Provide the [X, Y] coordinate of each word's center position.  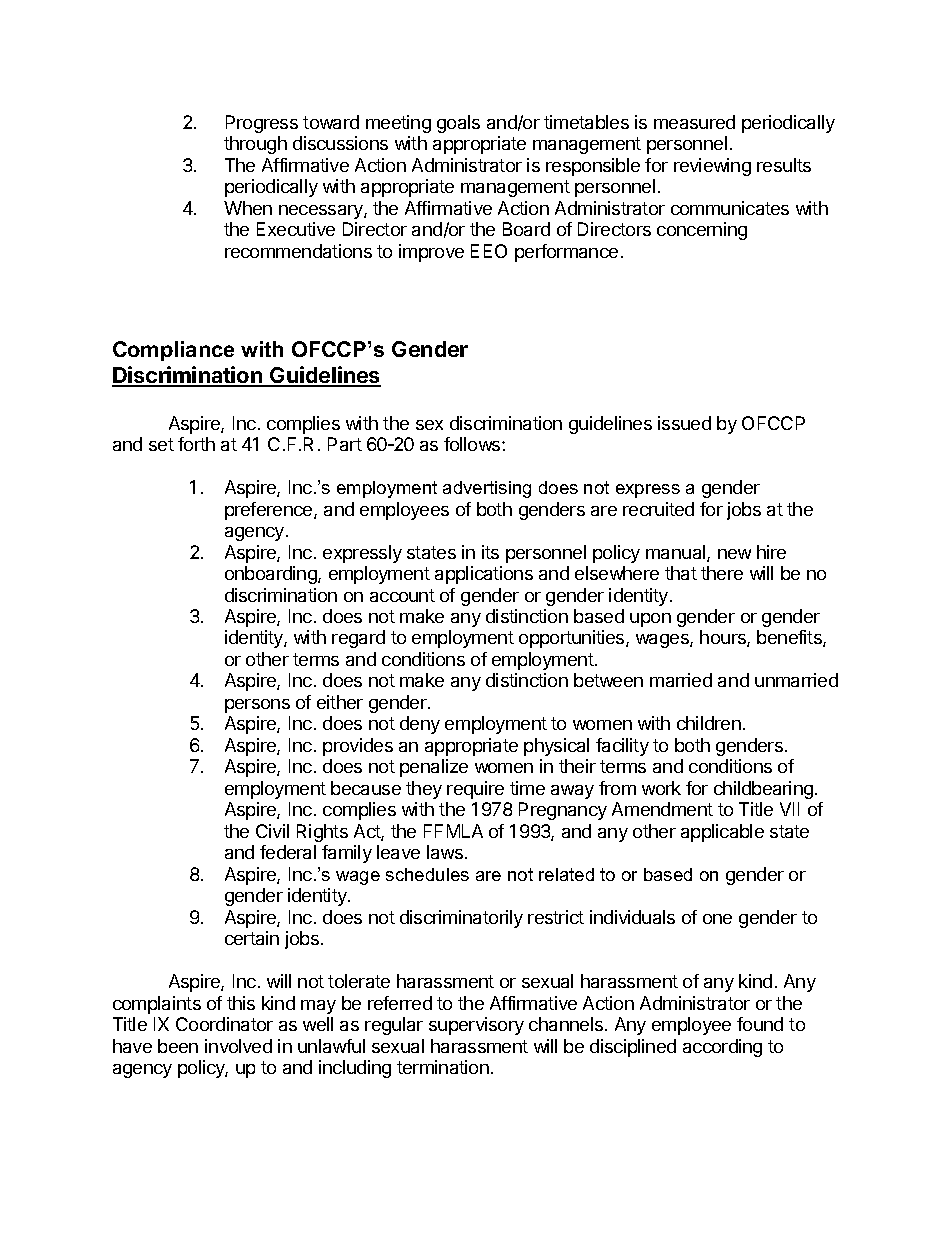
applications [484, 575]
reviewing [712, 167]
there [722, 573]
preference [270, 511]
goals [458, 124]
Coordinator [224, 1024]
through [255, 145]
